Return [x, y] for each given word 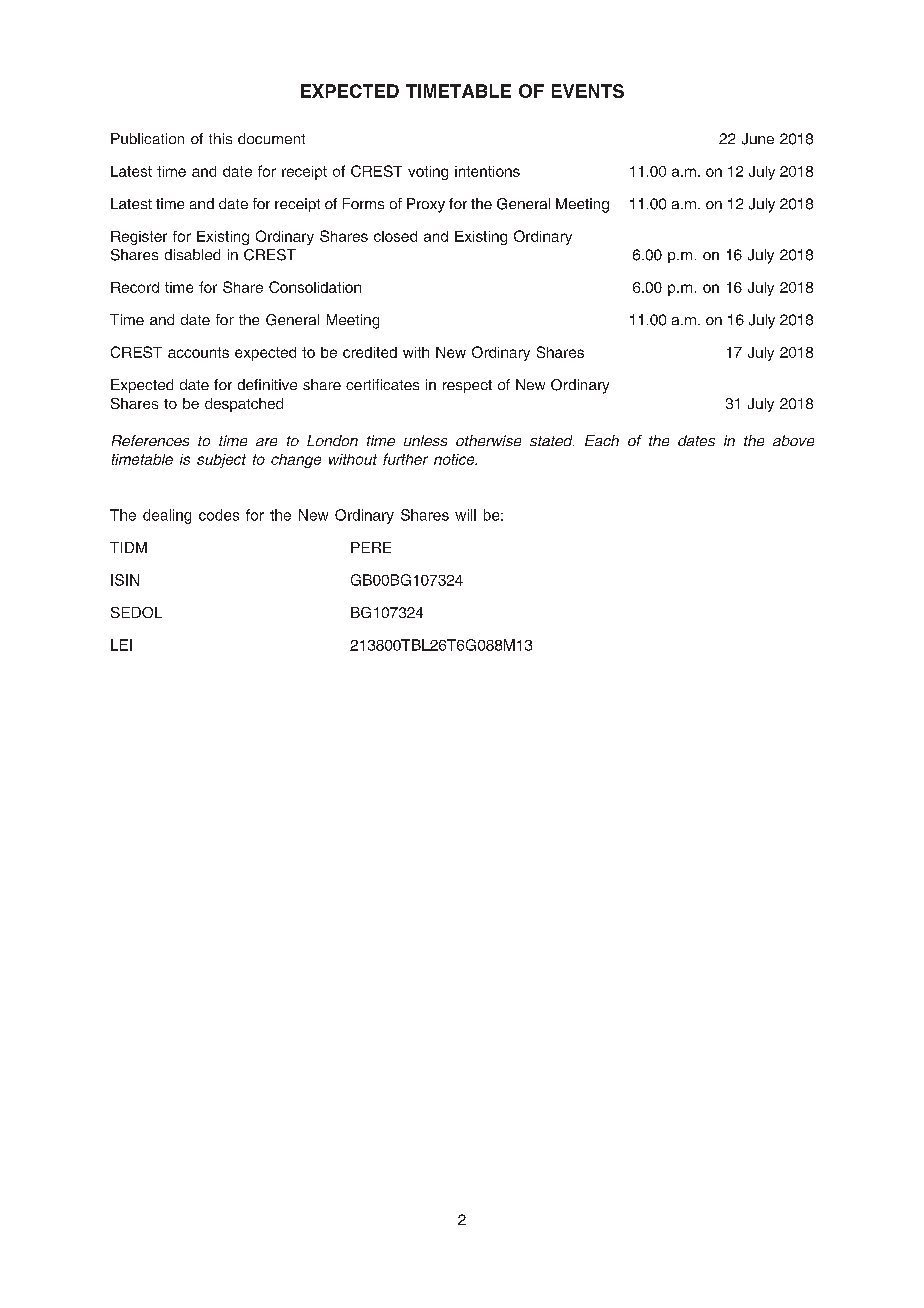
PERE [371, 547]
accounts [198, 352]
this [220, 138]
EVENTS [588, 91]
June [758, 139]
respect [467, 386]
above [793, 440]
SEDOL [136, 612]
